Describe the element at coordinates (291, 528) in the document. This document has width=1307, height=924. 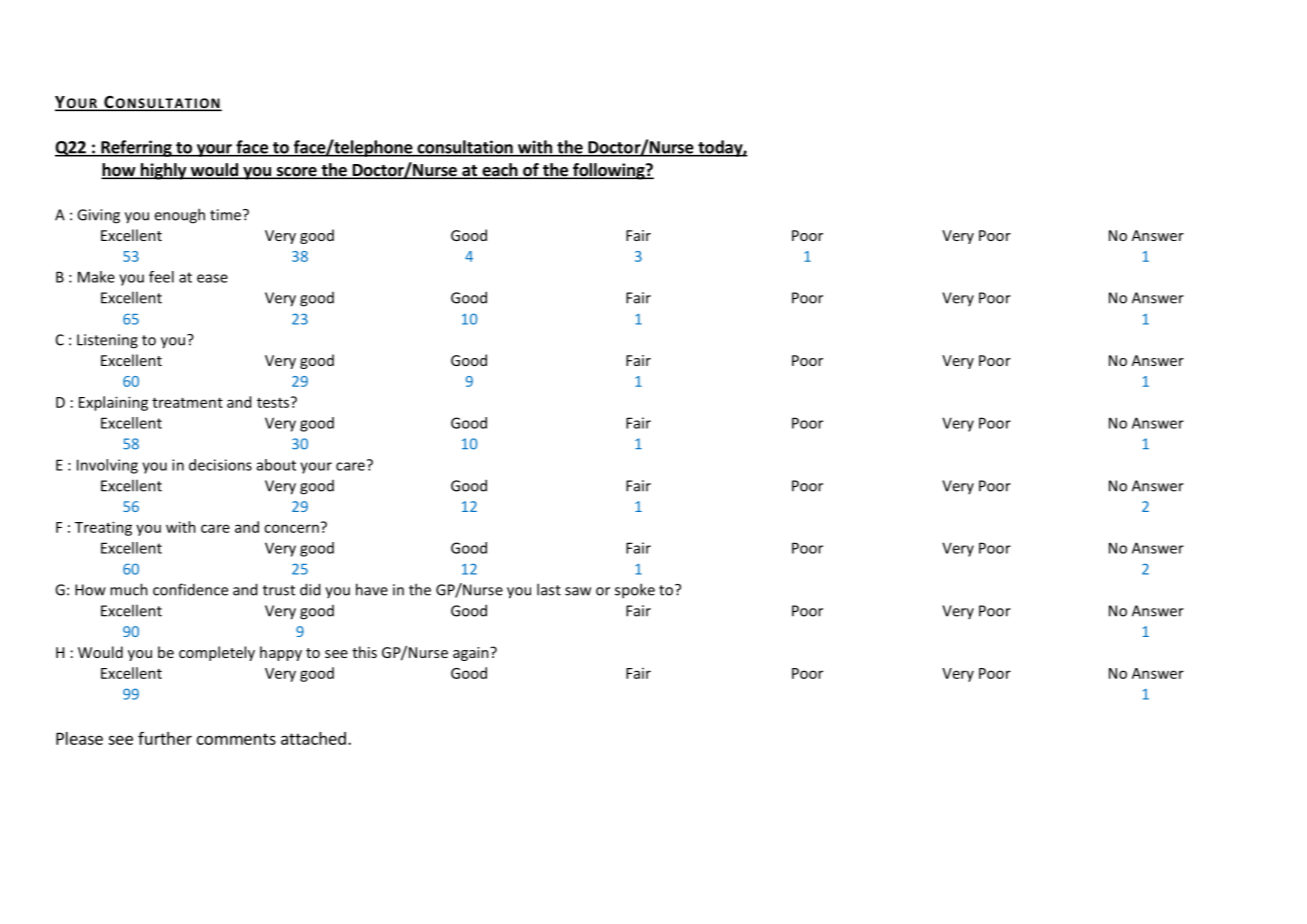
I see `concern` at that location.
